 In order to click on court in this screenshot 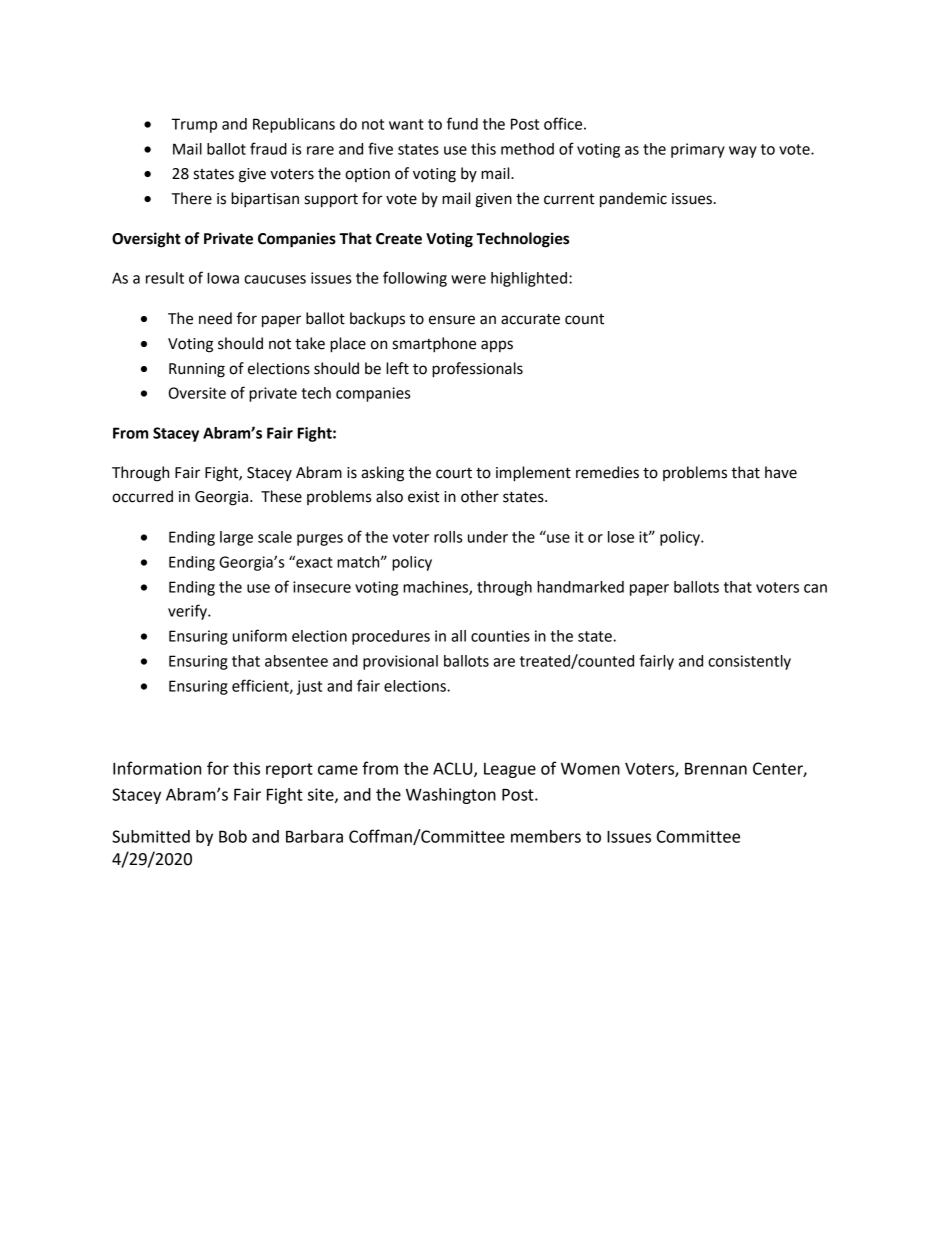, I will do `click(454, 473)`.
